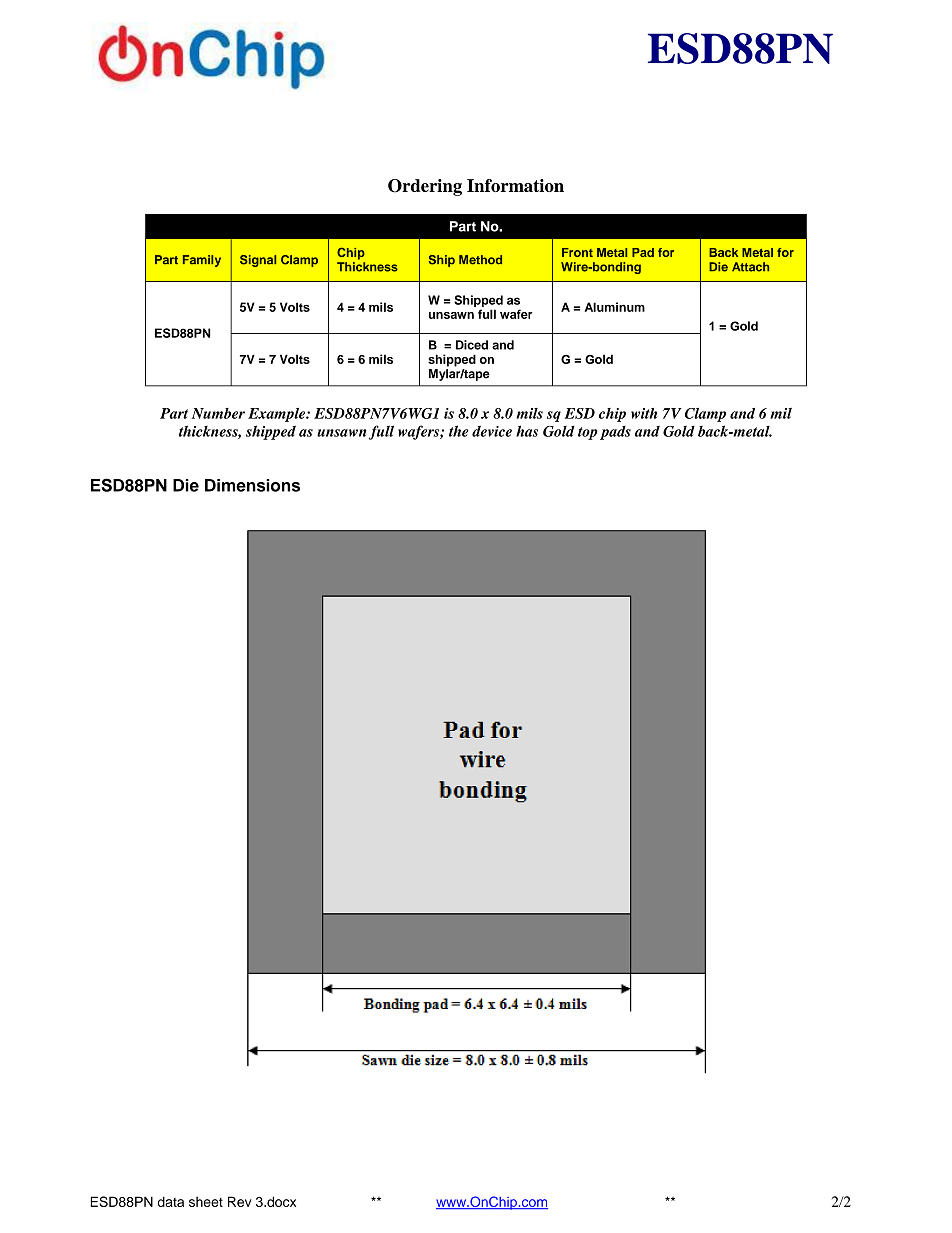 This image has height=1233, width=952. Describe the element at coordinates (750, 267) in the image. I see `Attach` at that location.
